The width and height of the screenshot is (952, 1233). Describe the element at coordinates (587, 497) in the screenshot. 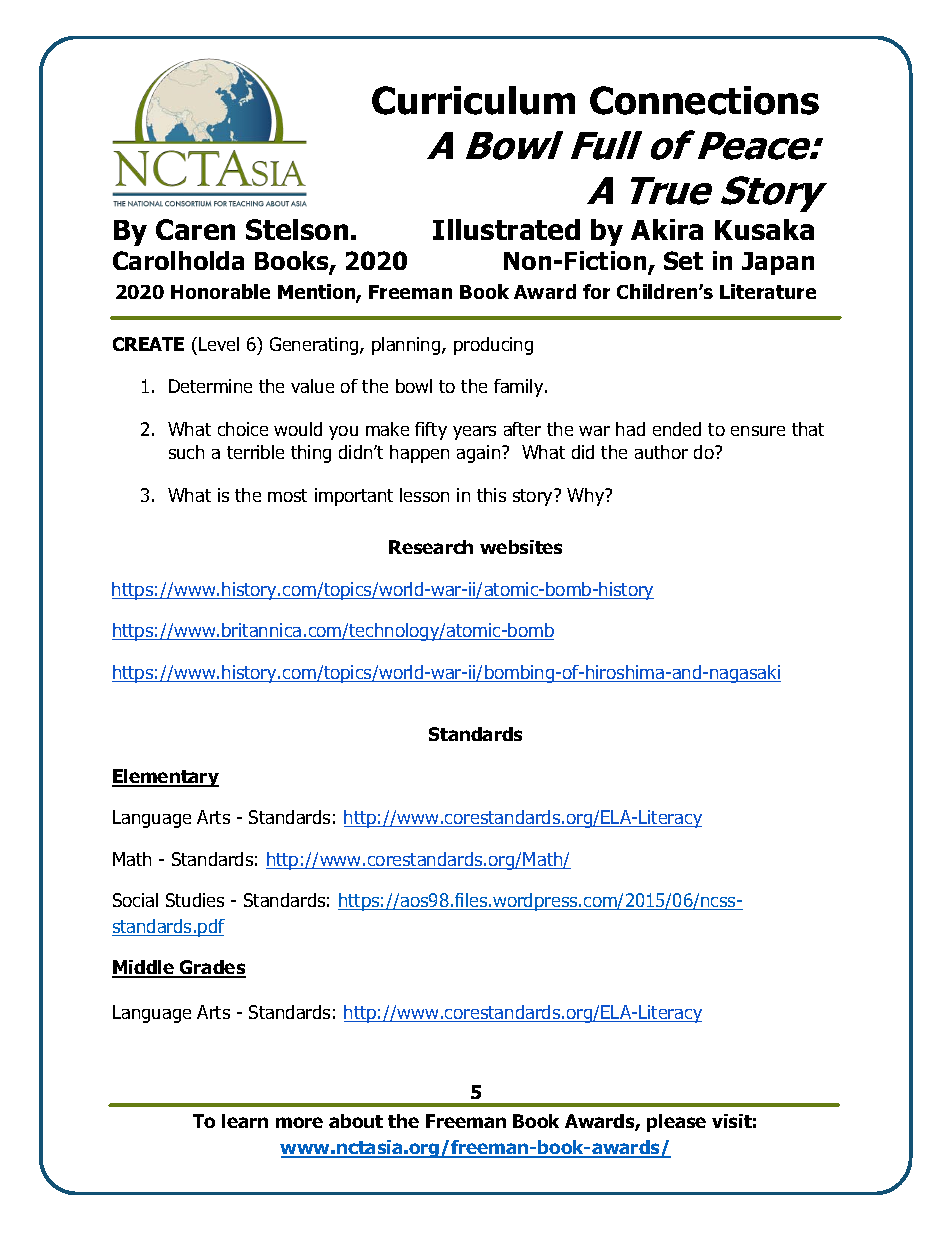

I see `Why` at that location.
